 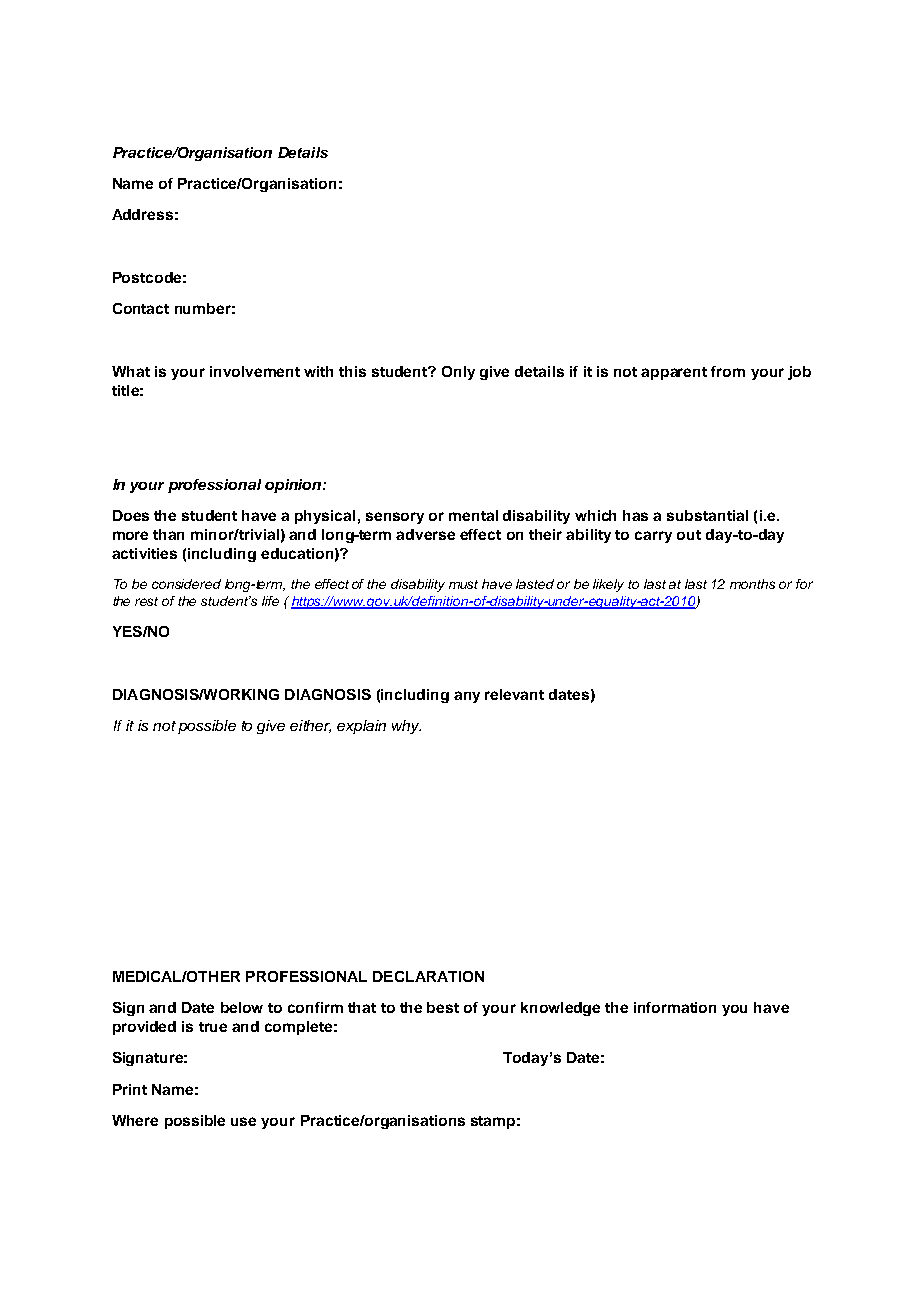 I want to click on relevant, so click(x=514, y=694).
